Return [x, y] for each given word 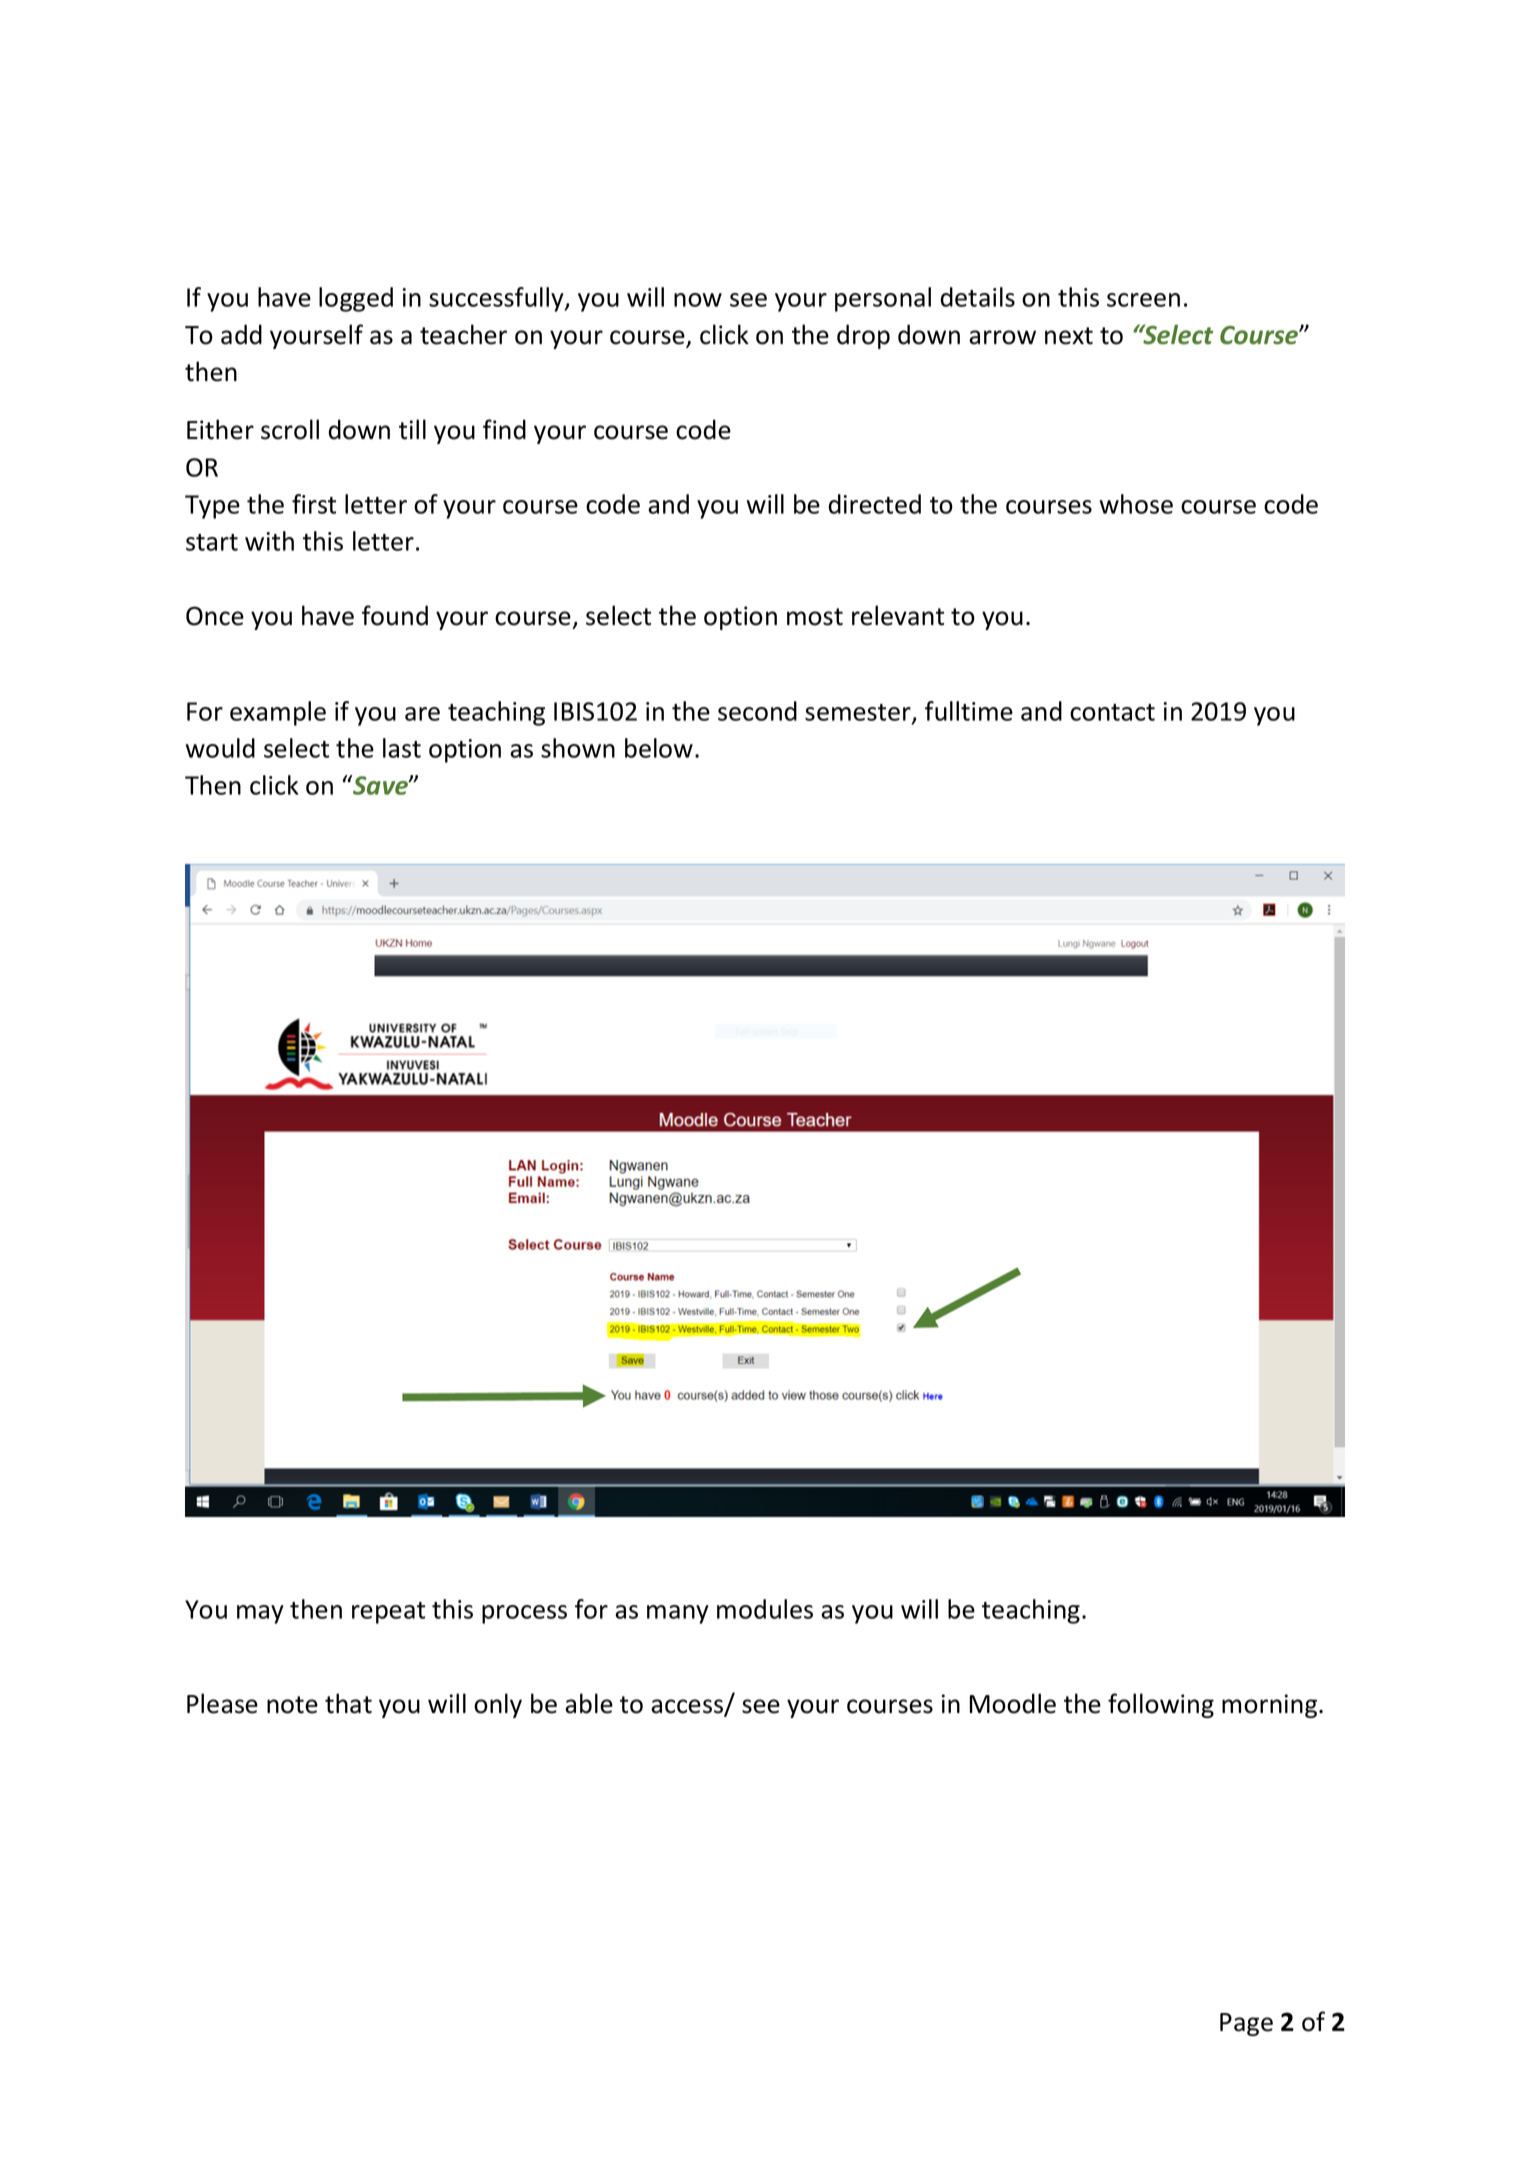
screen [1143, 300]
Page [1246, 2024]
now [698, 300]
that [348, 1703]
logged [356, 299]
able [589, 1703]
